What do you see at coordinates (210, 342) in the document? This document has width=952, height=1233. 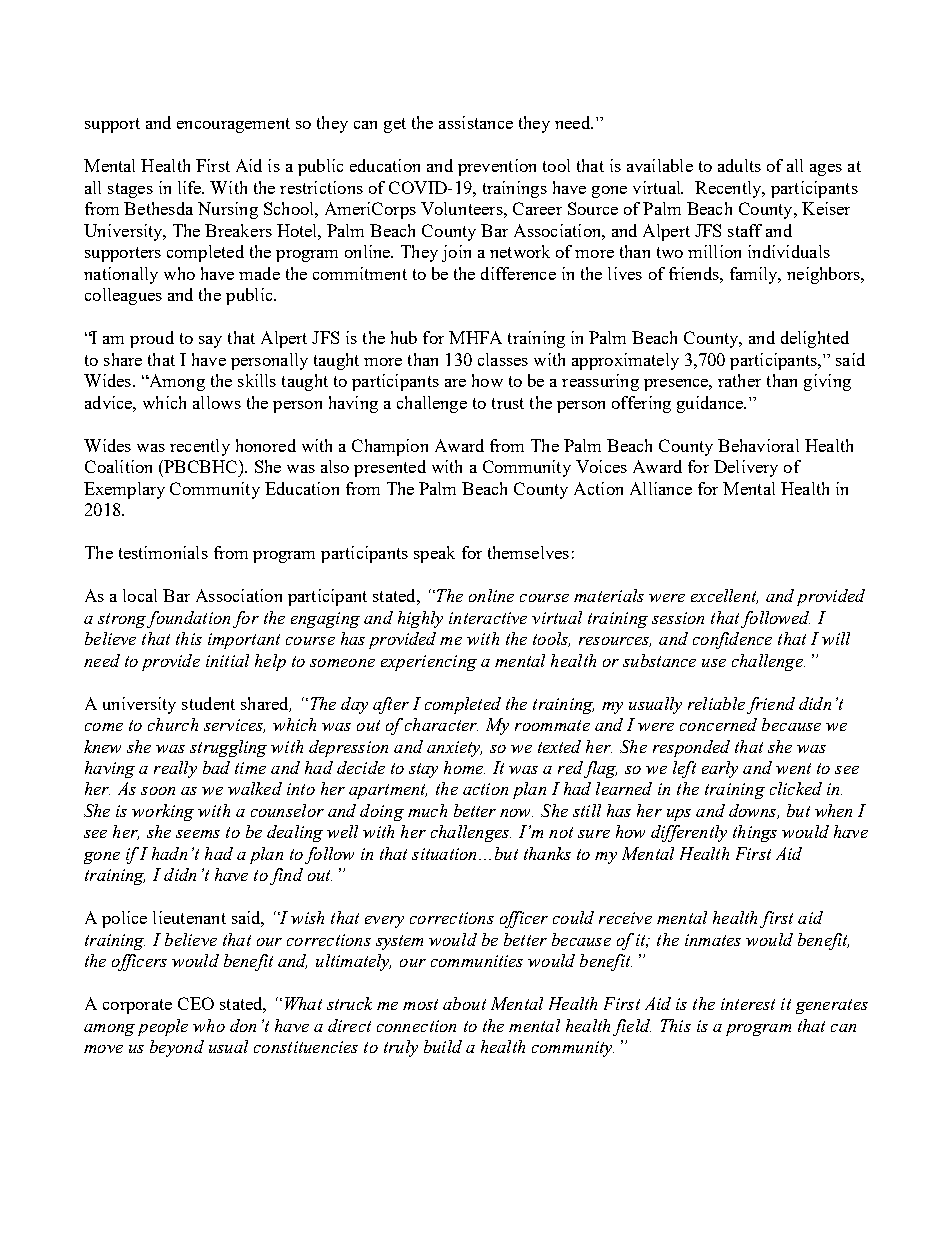 I see `say` at bounding box center [210, 342].
